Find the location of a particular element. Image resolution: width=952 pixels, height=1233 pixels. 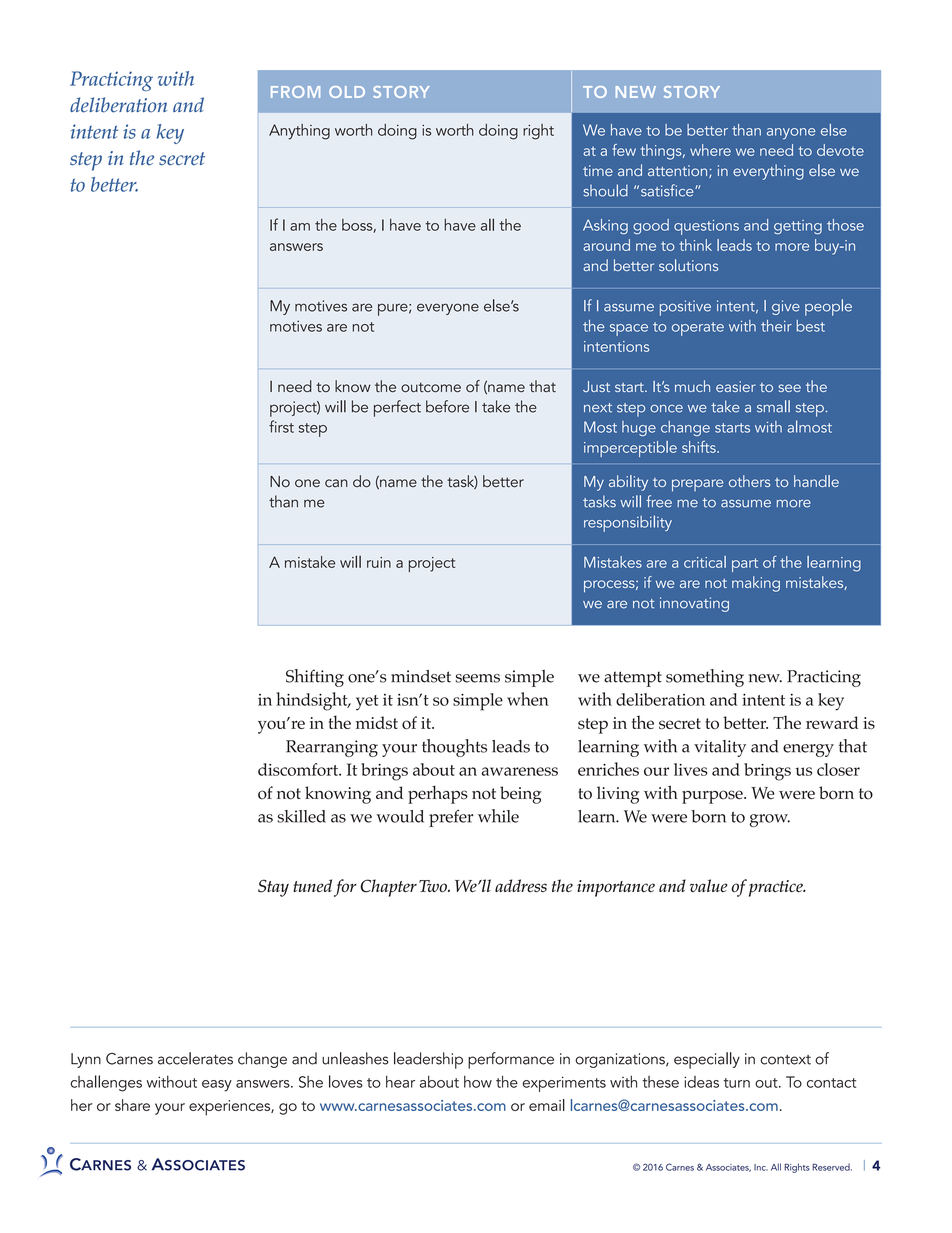

Anything is located at coordinates (299, 132).
